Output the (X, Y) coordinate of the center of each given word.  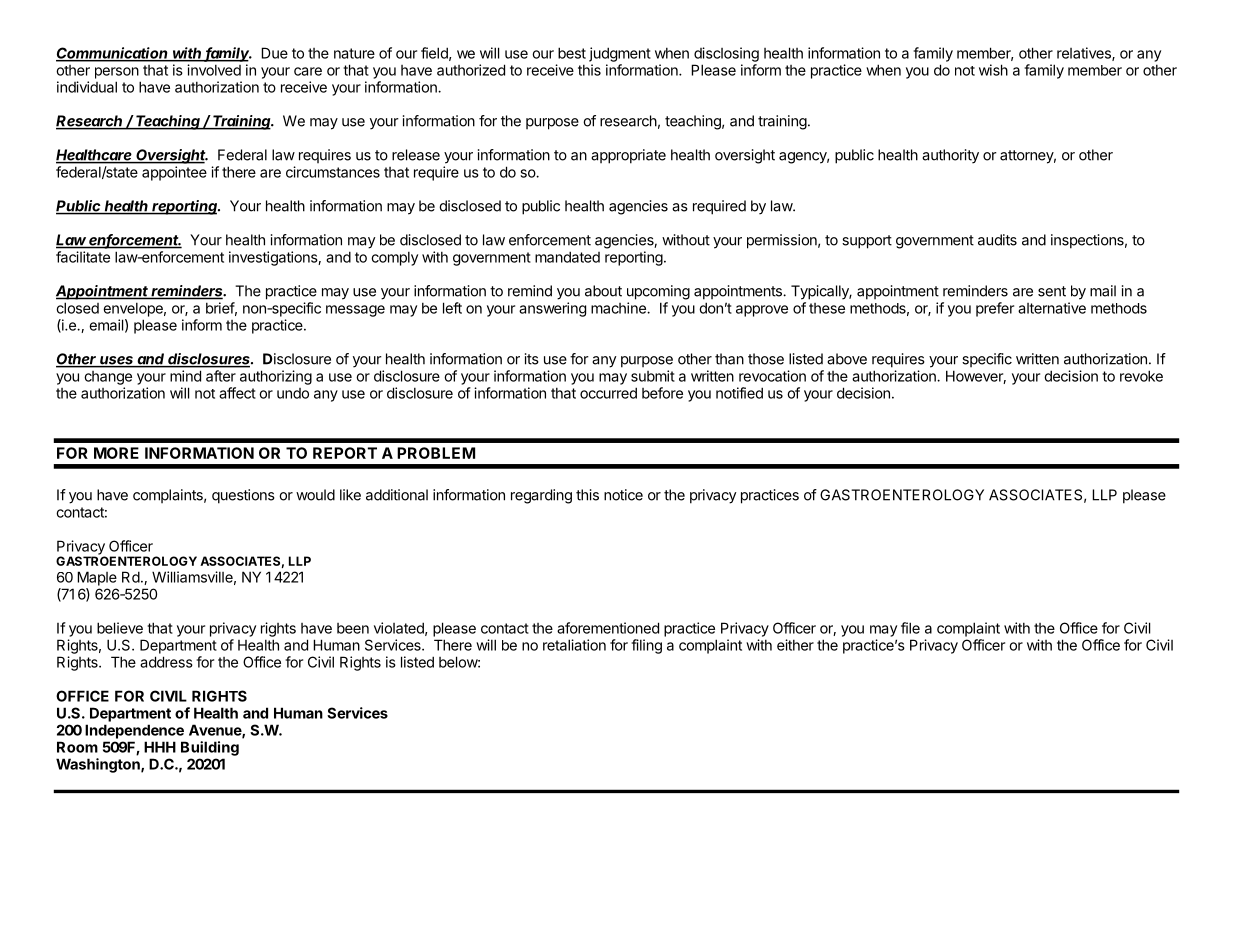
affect (237, 393)
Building (210, 748)
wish (993, 70)
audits (997, 240)
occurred (608, 393)
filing (646, 646)
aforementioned (608, 628)
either (795, 645)
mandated (567, 257)
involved (214, 70)
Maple (97, 578)
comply (394, 258)
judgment (620, 54)
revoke (1141, 376)
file (910, 628)
